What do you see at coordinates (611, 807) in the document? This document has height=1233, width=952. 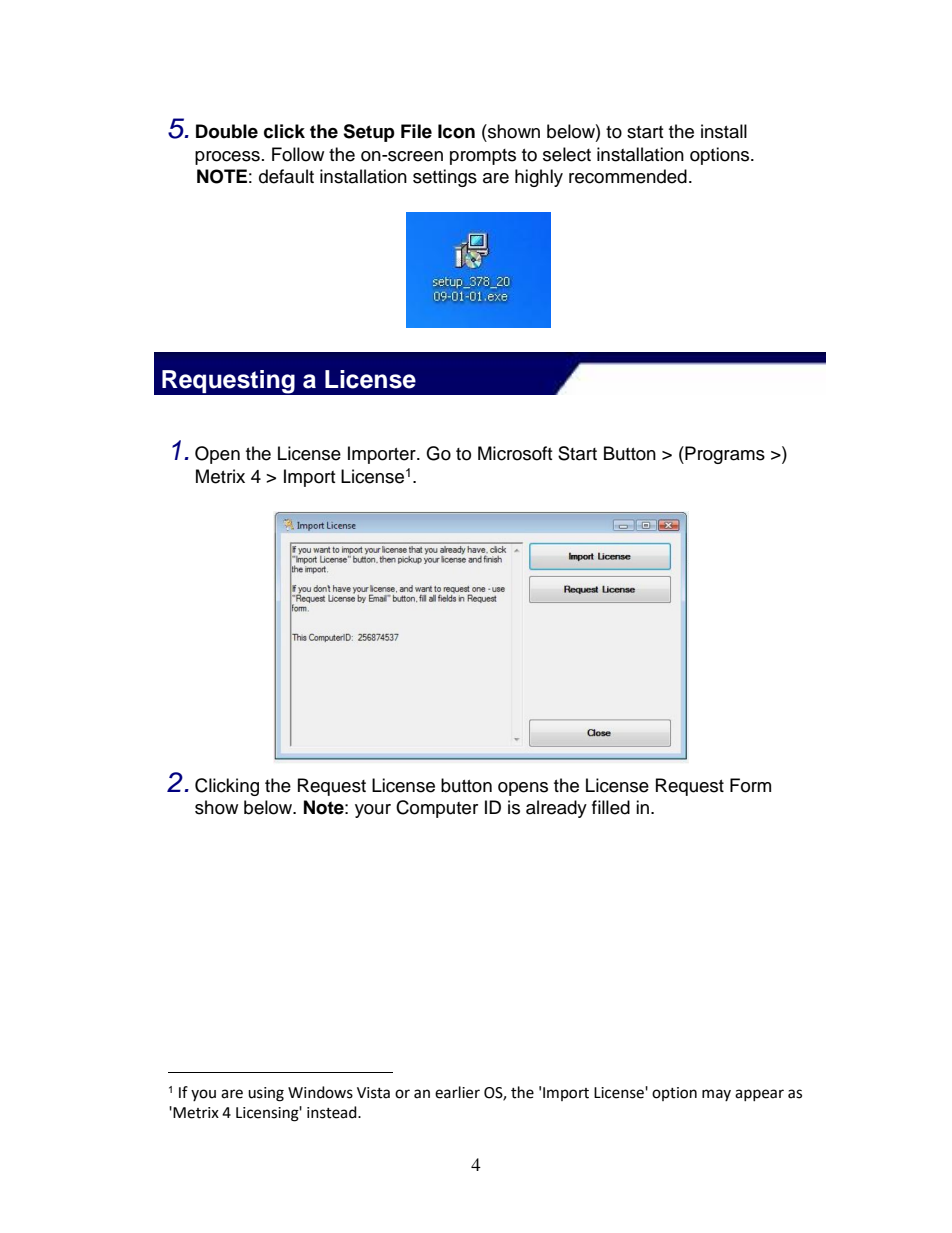 I see `filled` at bounding box center [611, 807].
